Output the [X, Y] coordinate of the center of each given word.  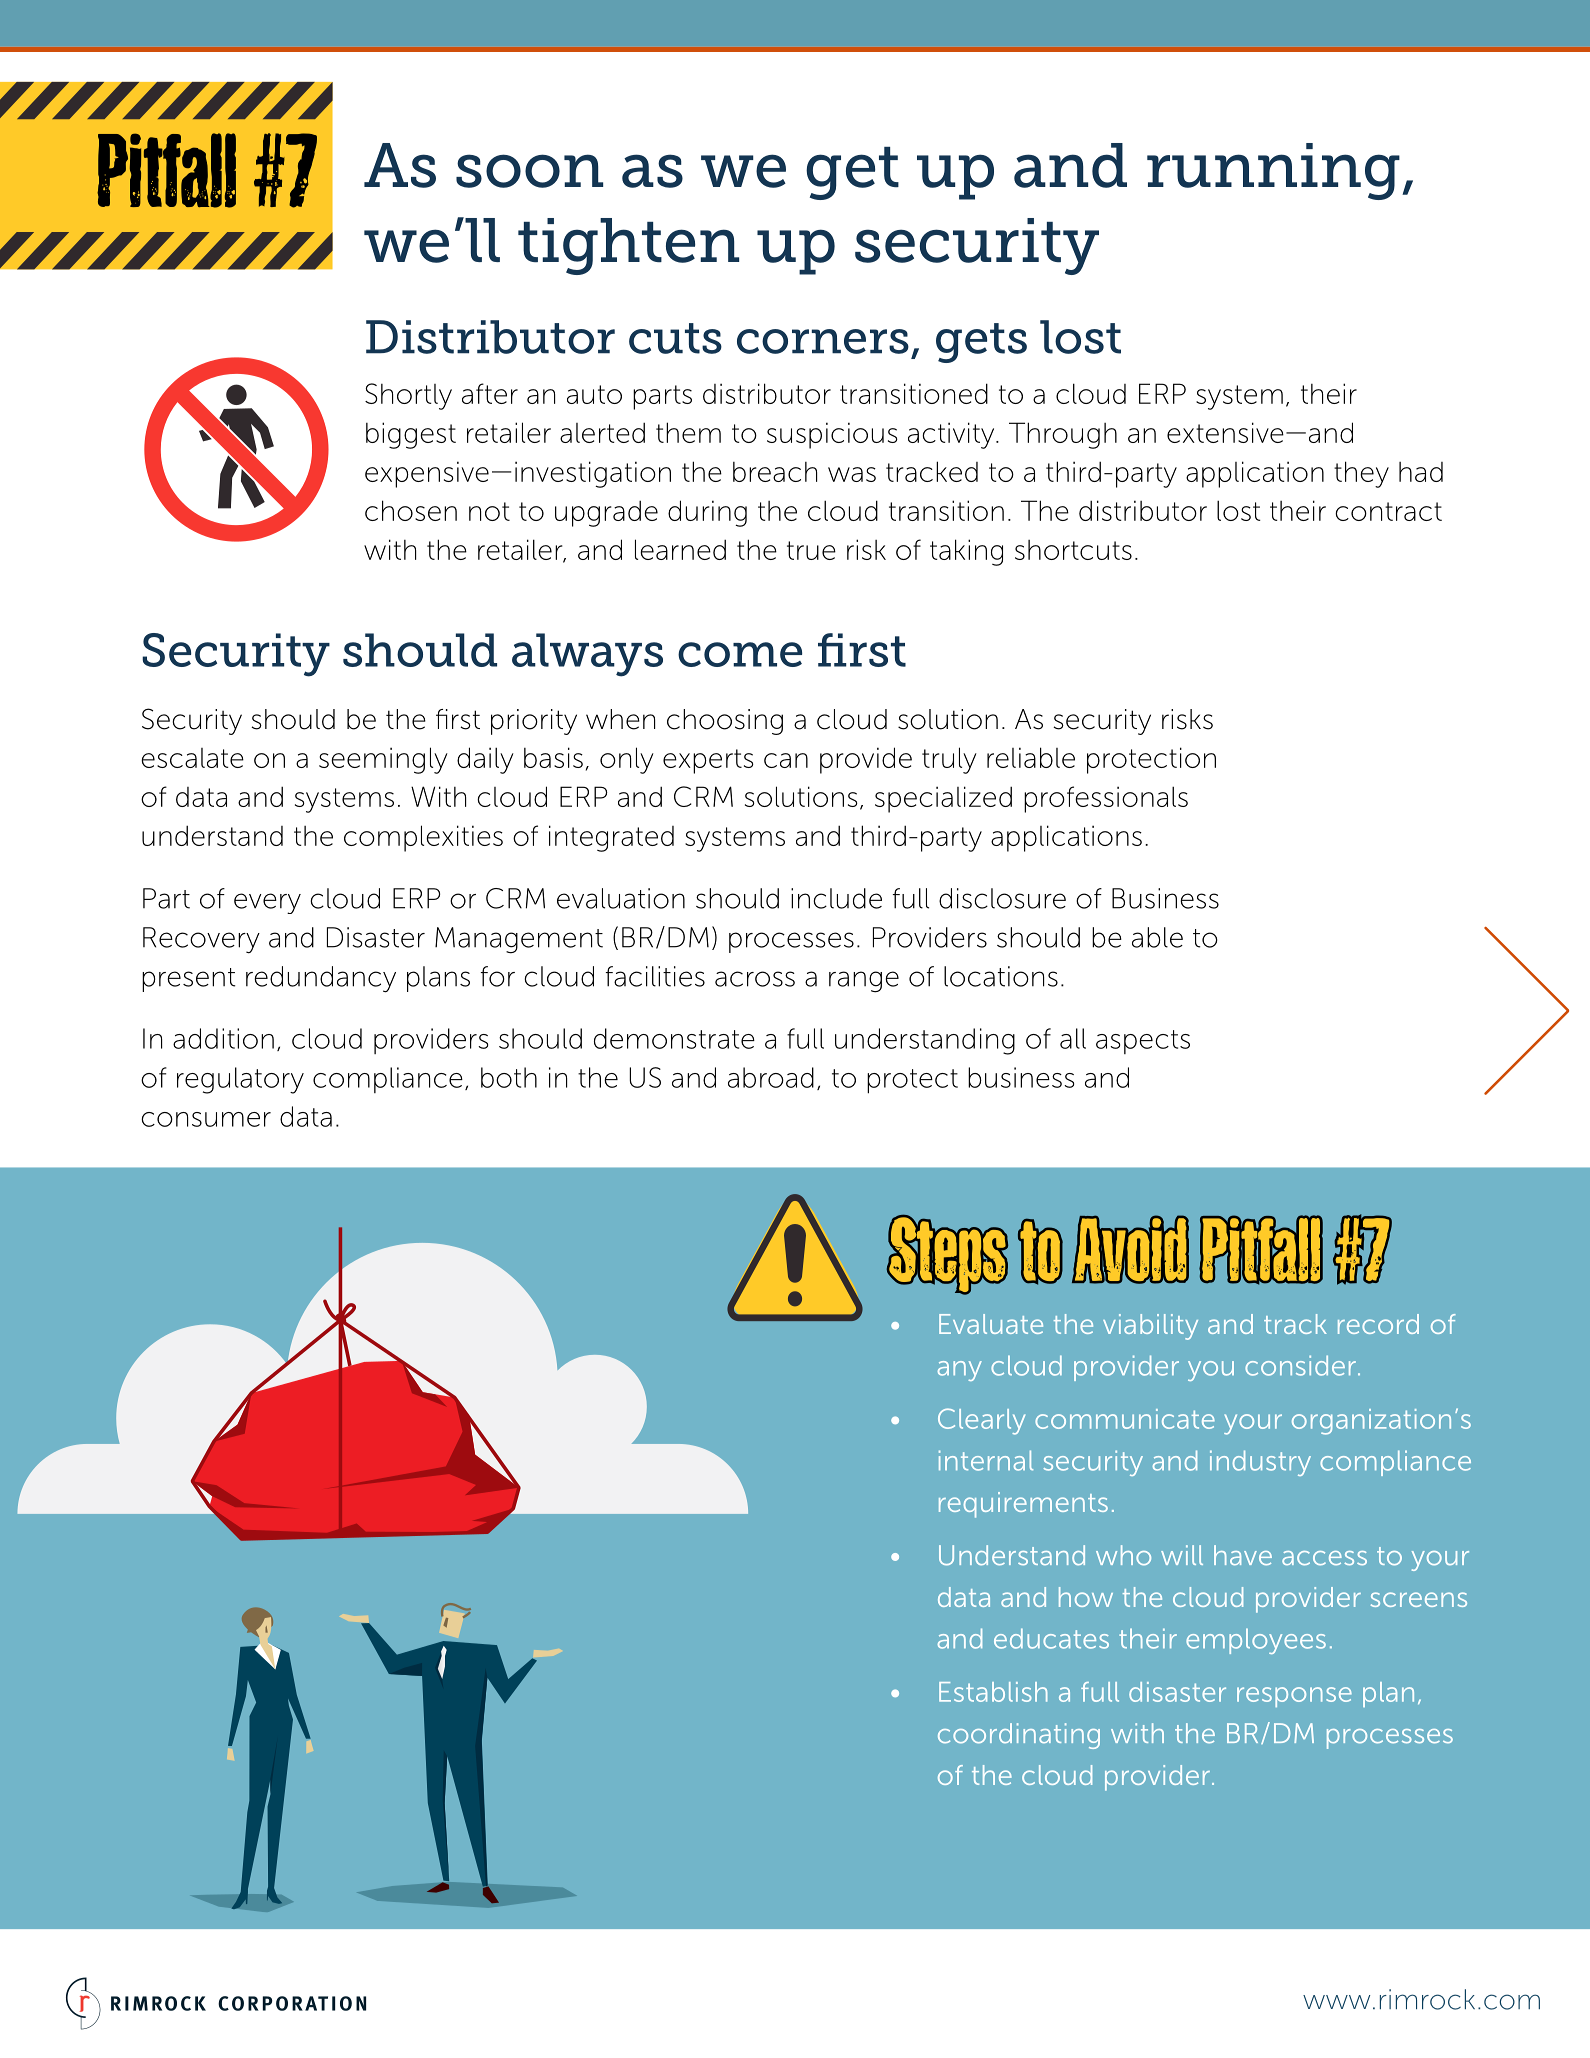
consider [1300, 1365]
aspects [1143, 1042]
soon [529, 171]
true [811, 550]
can [786, 760]
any [960, 1371]
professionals [1106, 799]
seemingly [383, 760]
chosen [411, 510]
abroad [771, 1077]
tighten [628, 246]
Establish [993, 1692]
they [1361, 474]
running [1273, 171]
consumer [206, 1119]
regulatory [240, 1080]
